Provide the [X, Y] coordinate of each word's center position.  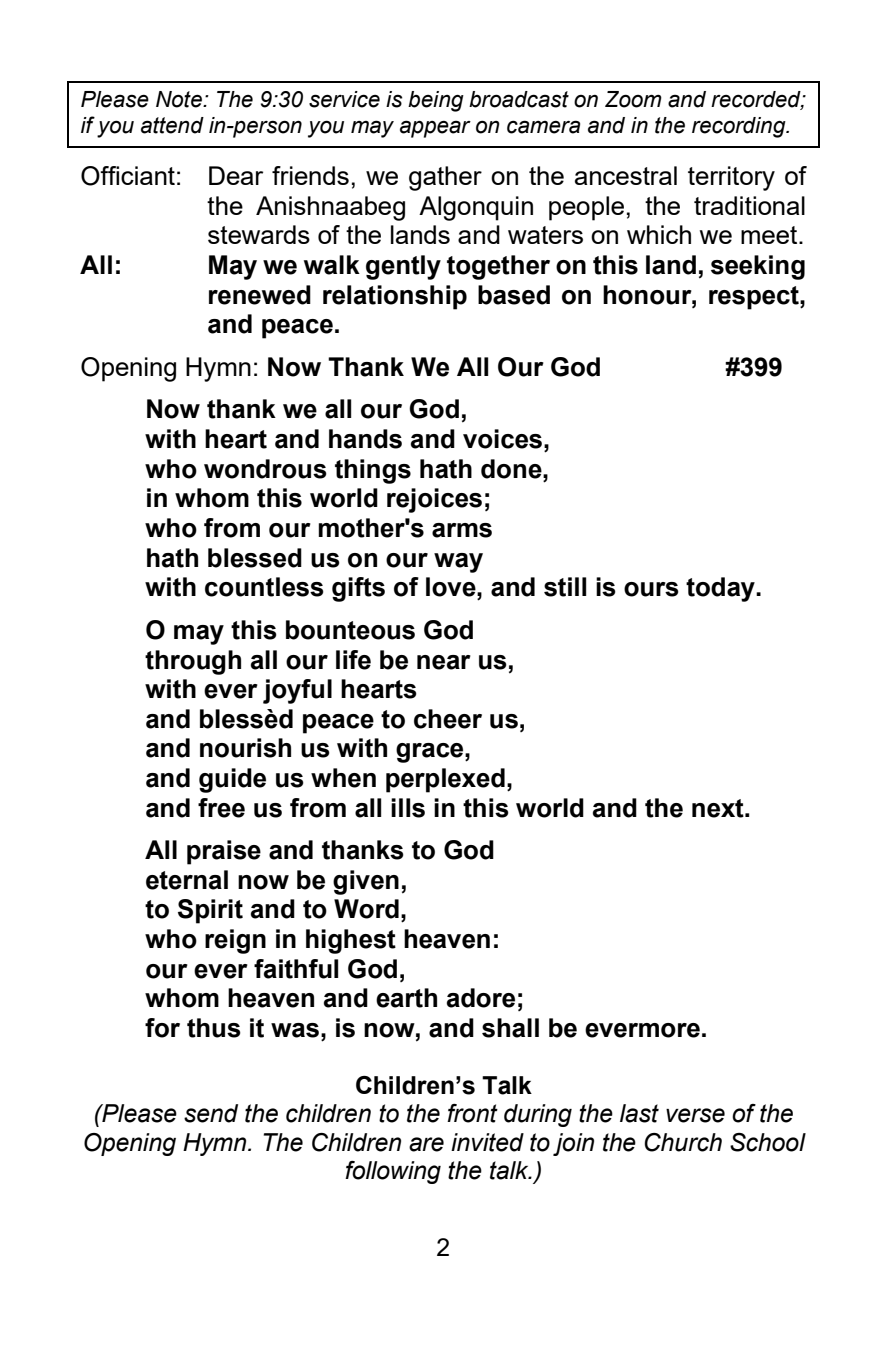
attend [172, 125]
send [211, 1113]
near [444, 662]
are [426, 1144]
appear [435, 129]
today [721, 589]
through [193, 662]
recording [740, 127]
